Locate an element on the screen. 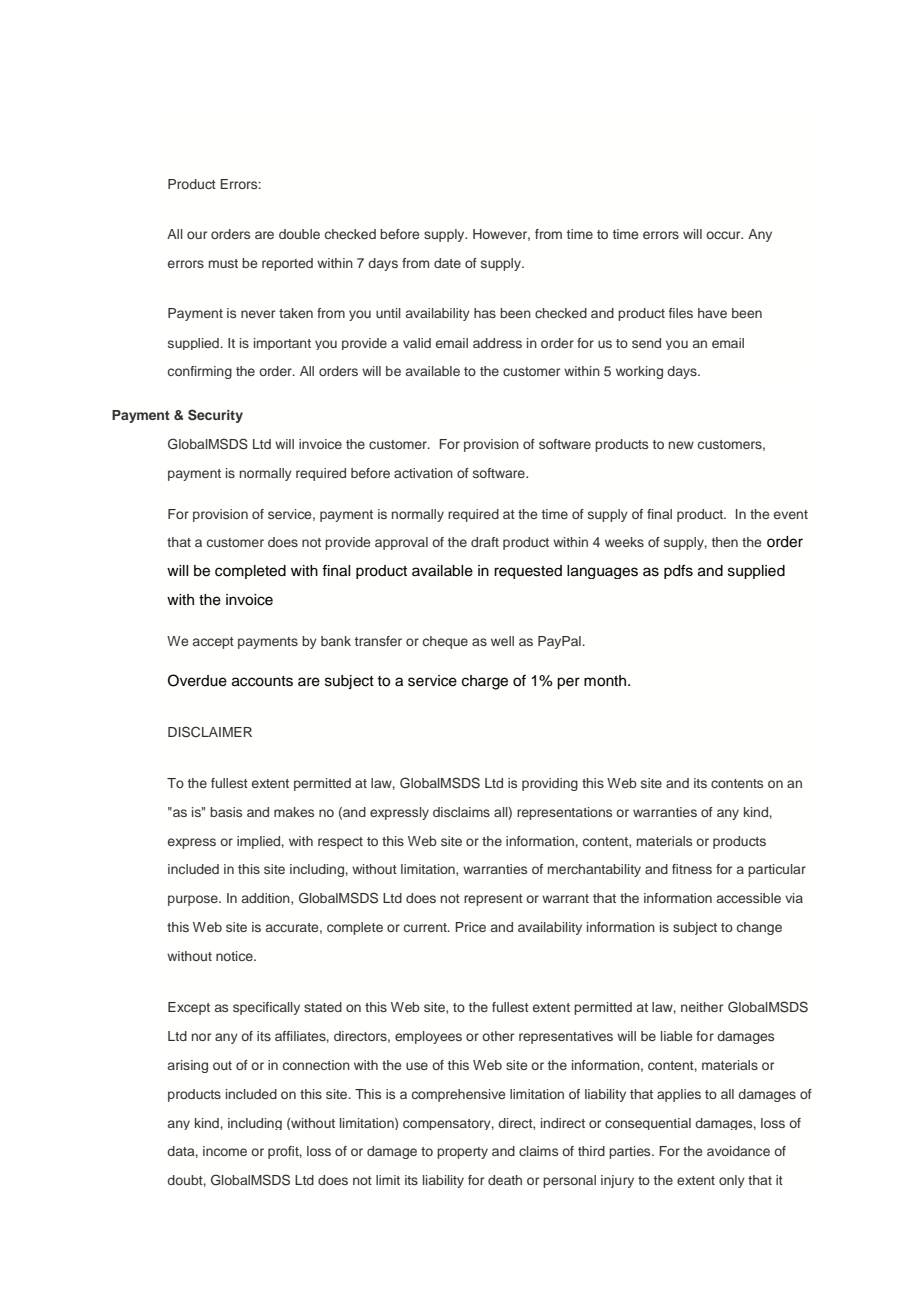  date is located at coordinates (447, 263).
